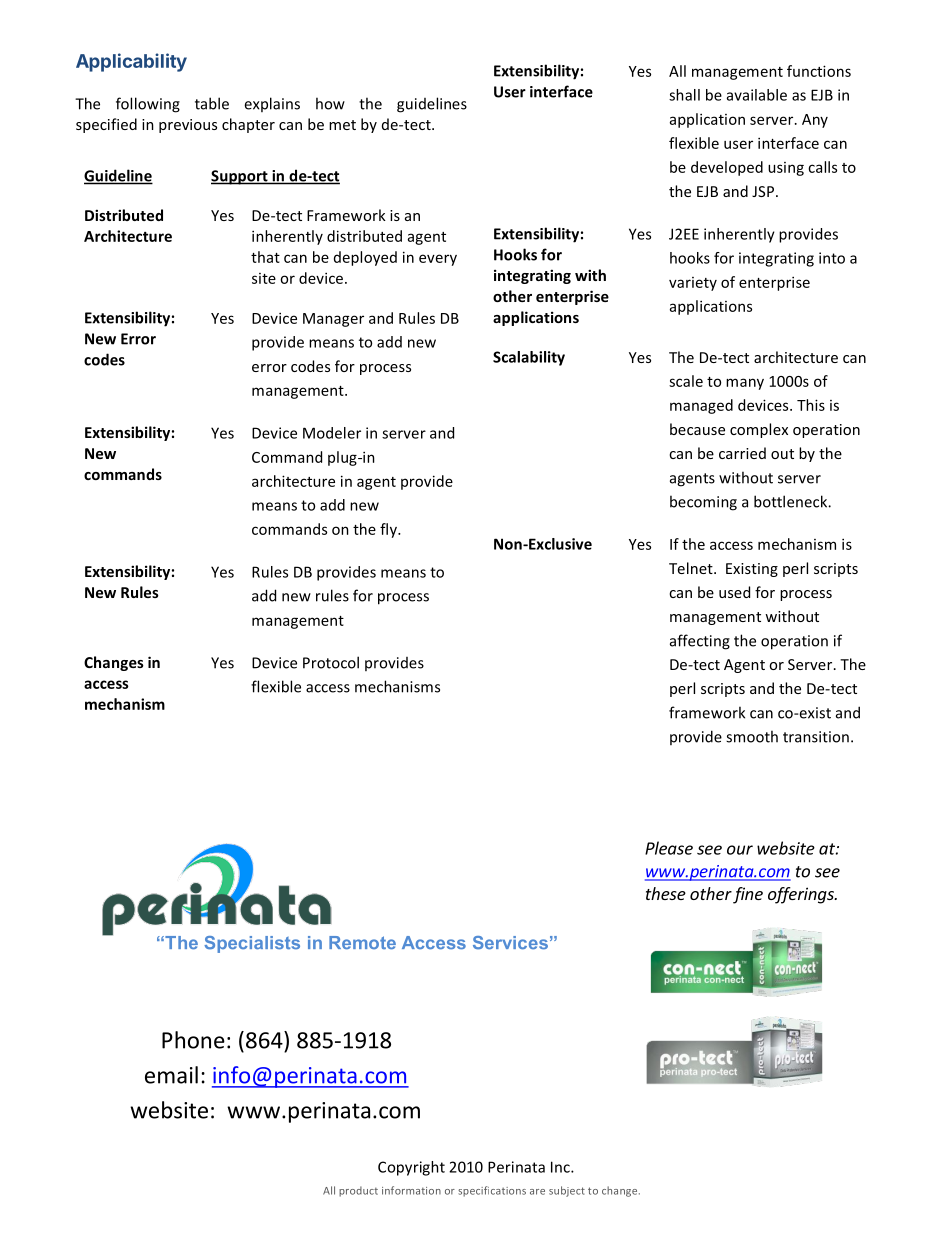  What do you see at coordinates (742, 453) in the screenshot?
I see `carried` at bounding box center [742, 453].
